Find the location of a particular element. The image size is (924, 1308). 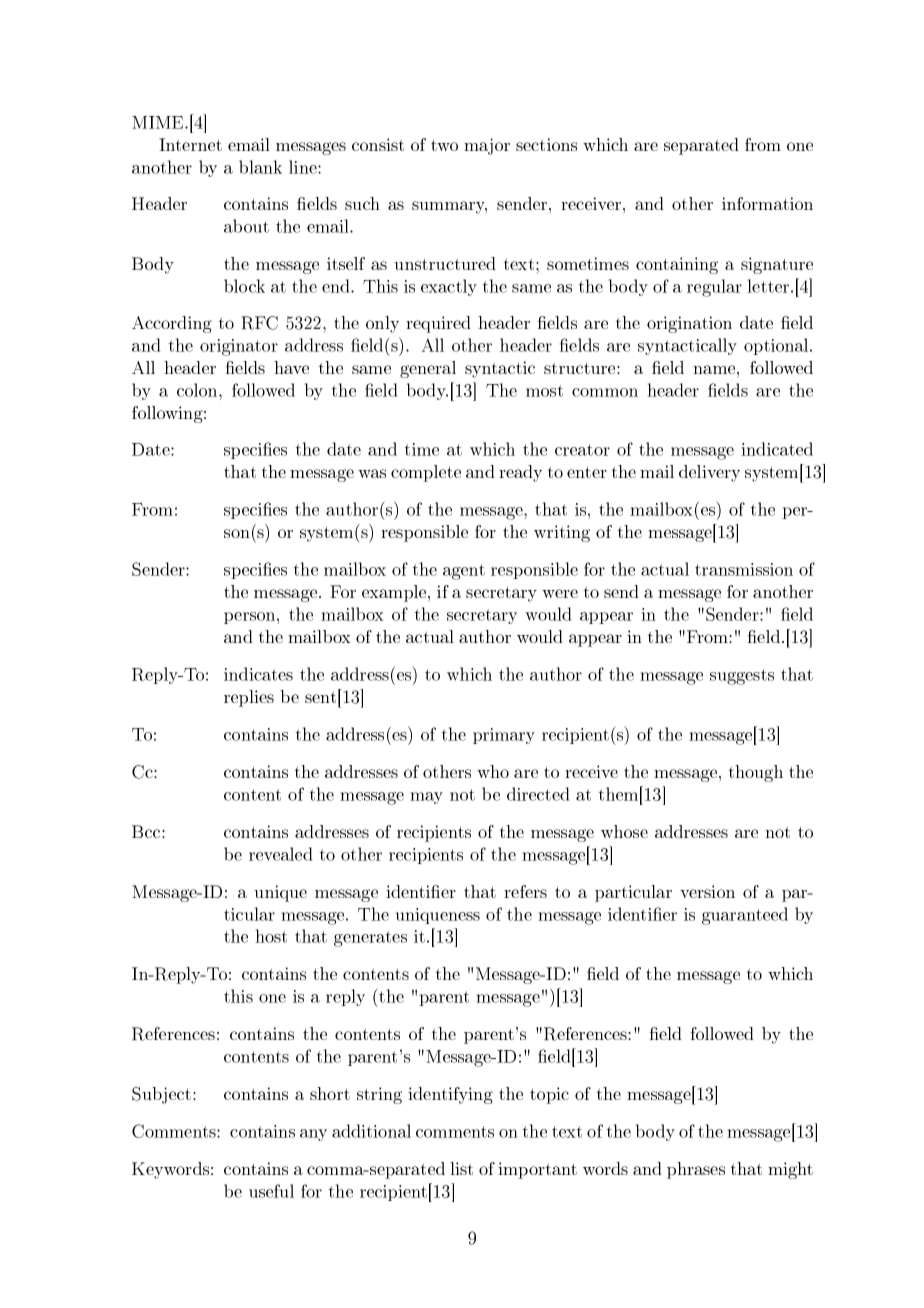

blank is located at coordinates (260, 167).
